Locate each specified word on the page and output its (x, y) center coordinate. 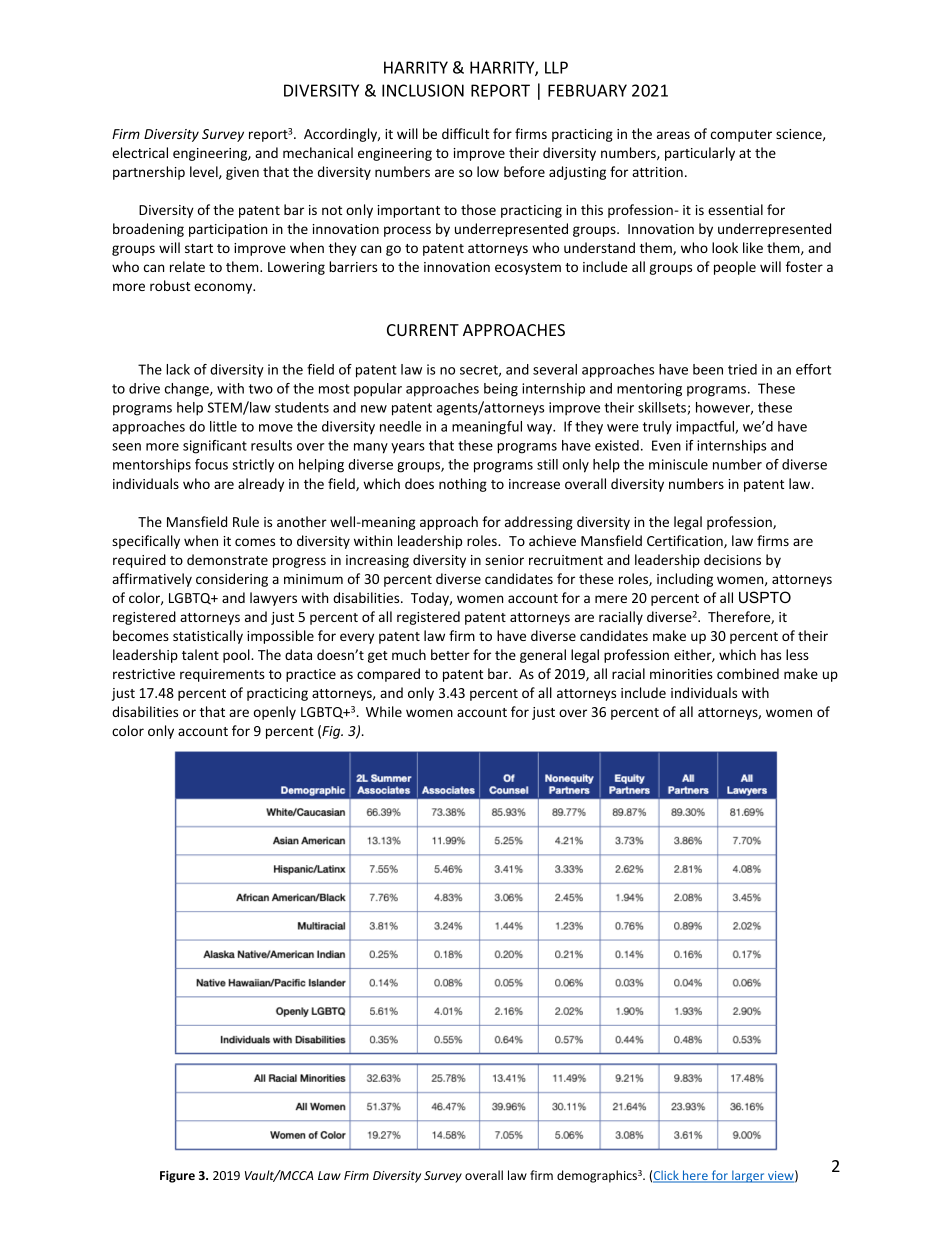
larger (748, 1176)
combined (748, 673)
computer (741, 136)
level (205, 172)
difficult (465, 133)
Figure (177, 1176)
